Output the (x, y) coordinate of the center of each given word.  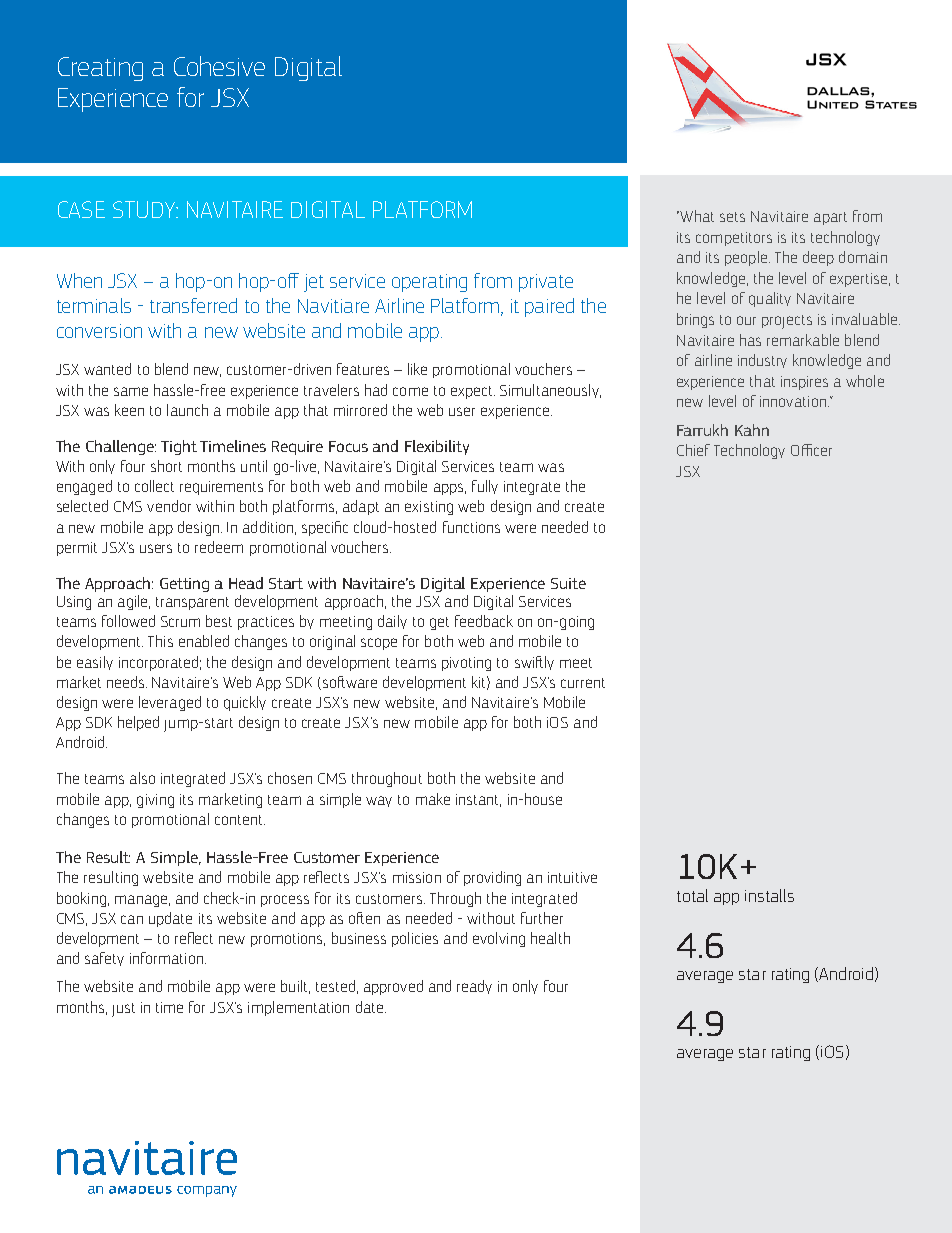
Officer (811, 450)
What (696, 216)
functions (471, 527)
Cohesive (219, 66)
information (168, 958)
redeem (219, 547)
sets (732, 217)
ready (474, 987)
